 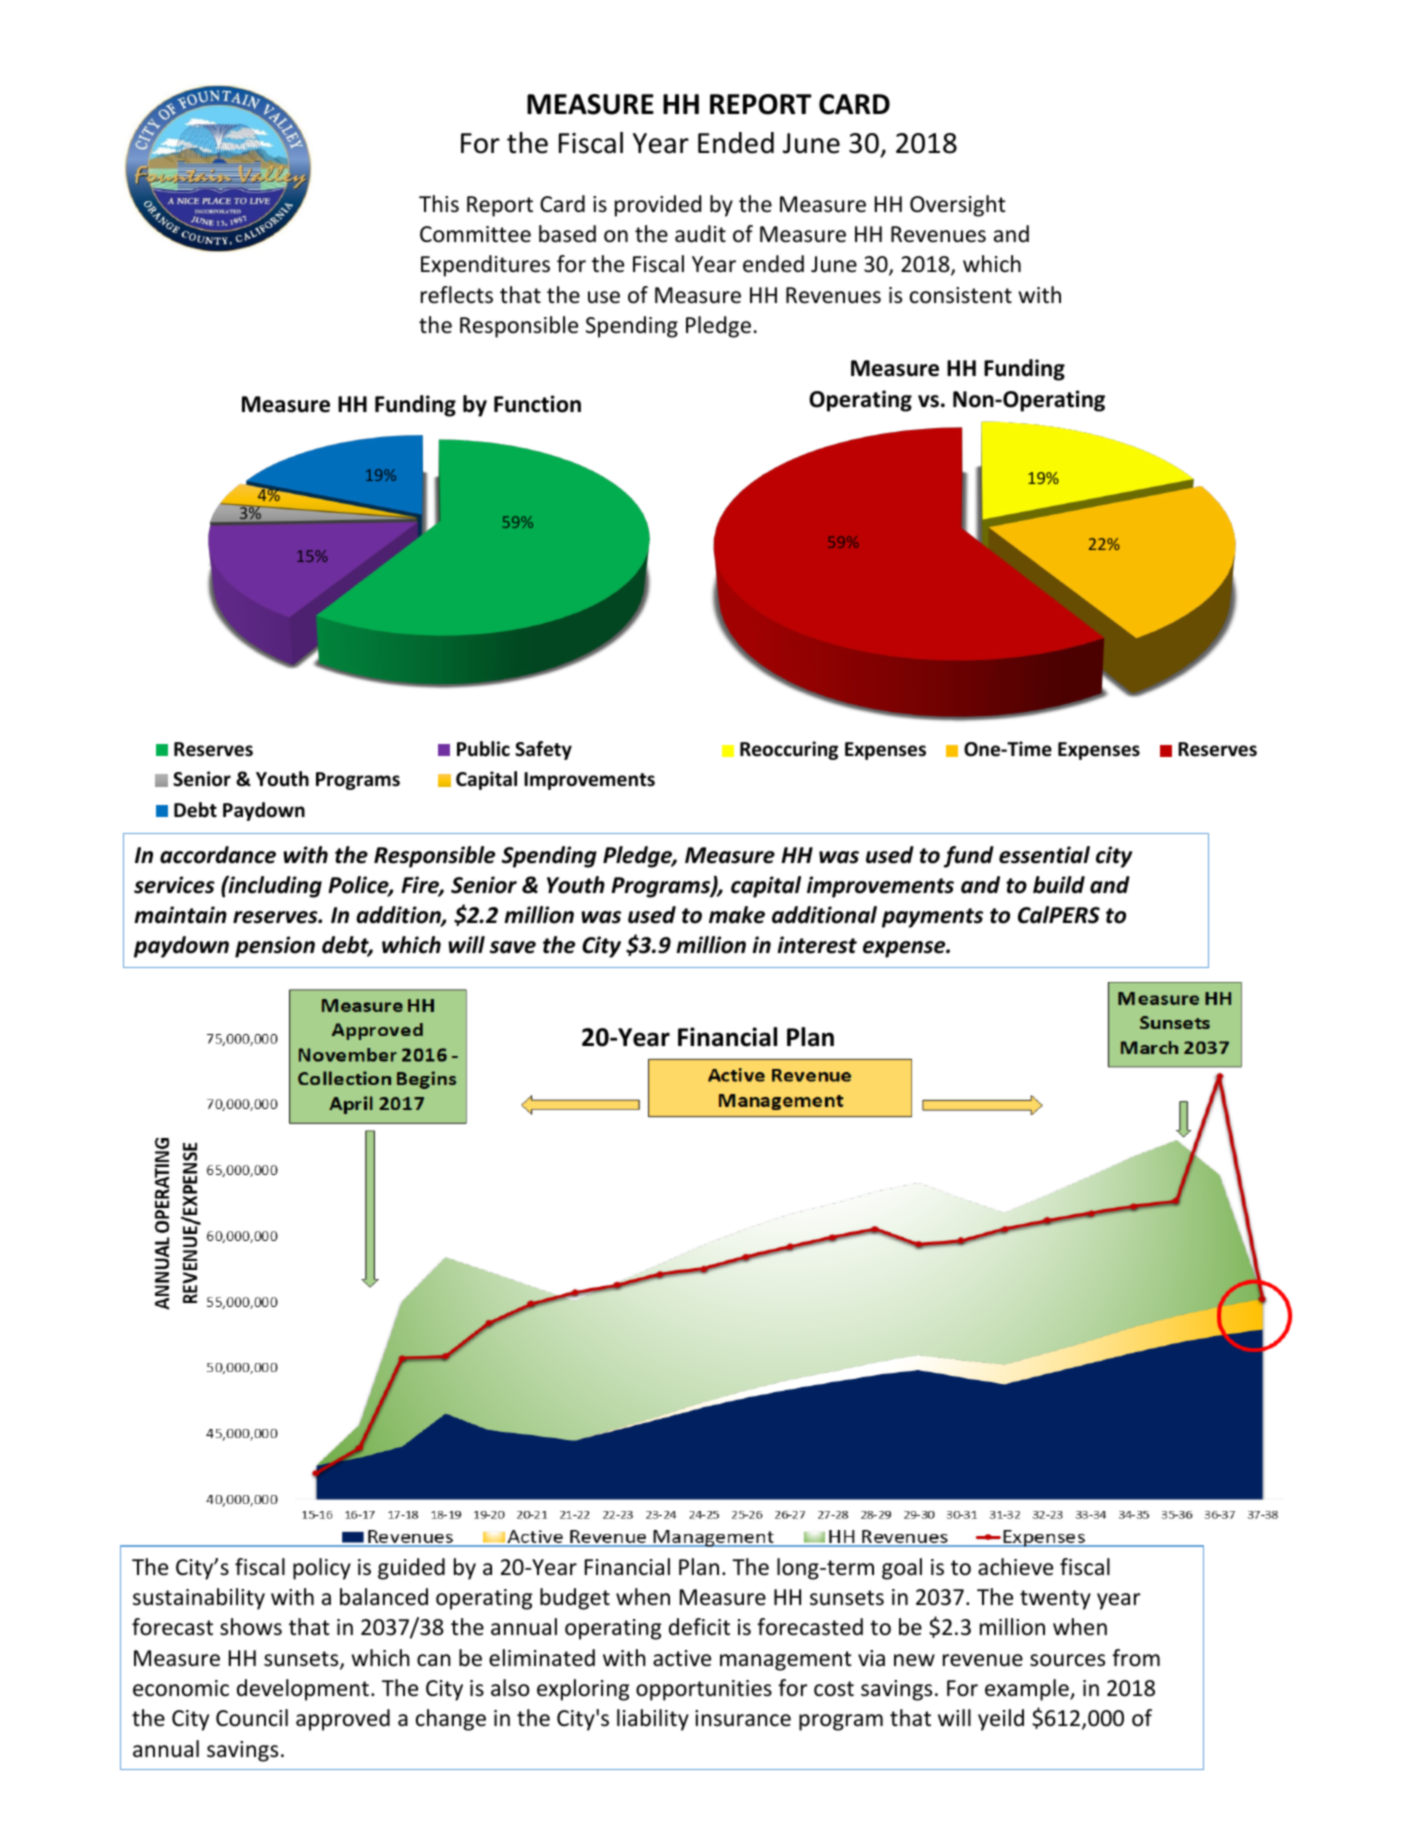 What do you see at coordinates (218, 855) in the document?
I see `accordance` at bounding box center [218, 855].
